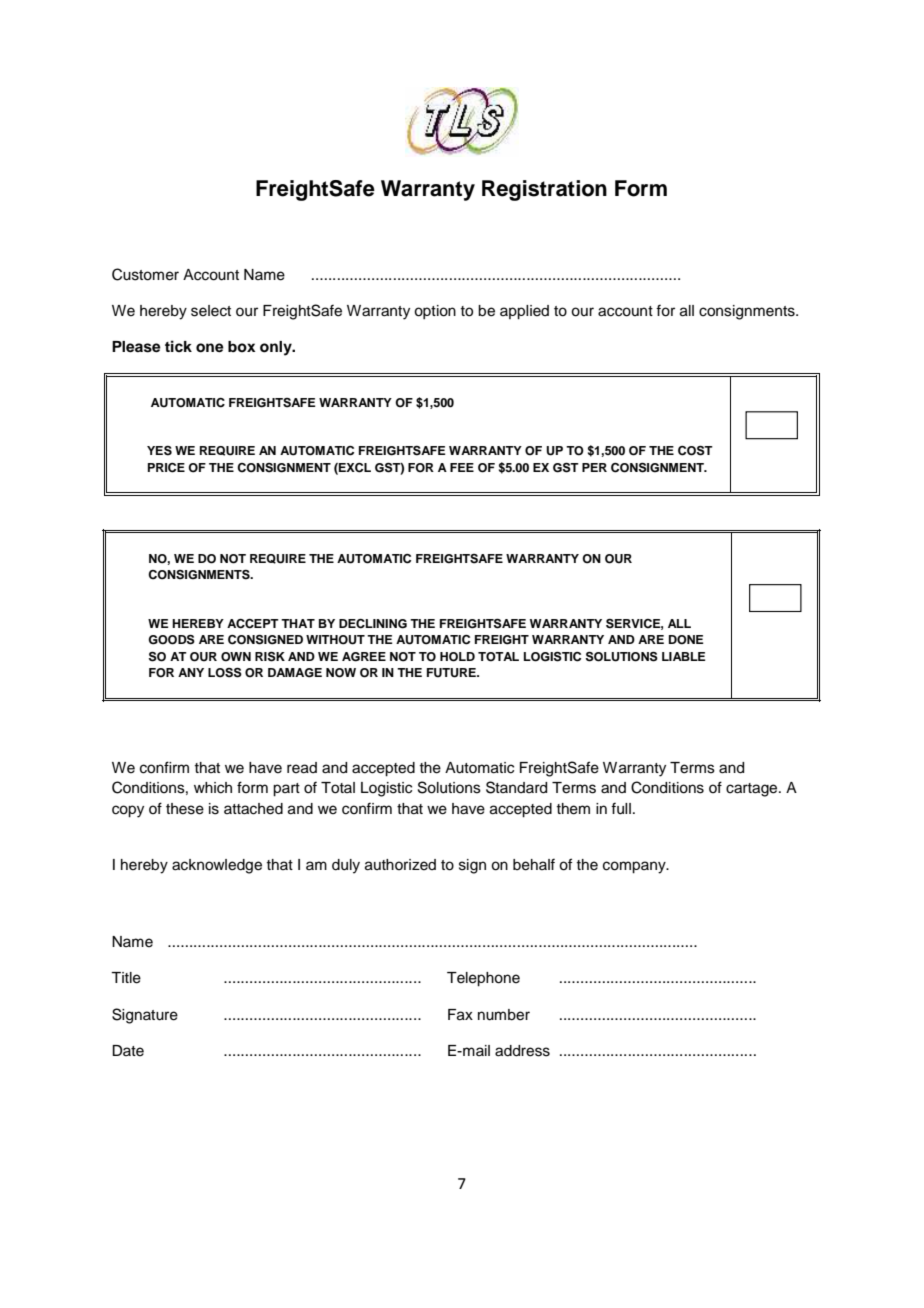 Image resolution: width=924 pixels, height=1308 pixels. What do you see at coordinates (159, 451) in the screenshot?
I see `YES` at bounding box center [159, 451].
